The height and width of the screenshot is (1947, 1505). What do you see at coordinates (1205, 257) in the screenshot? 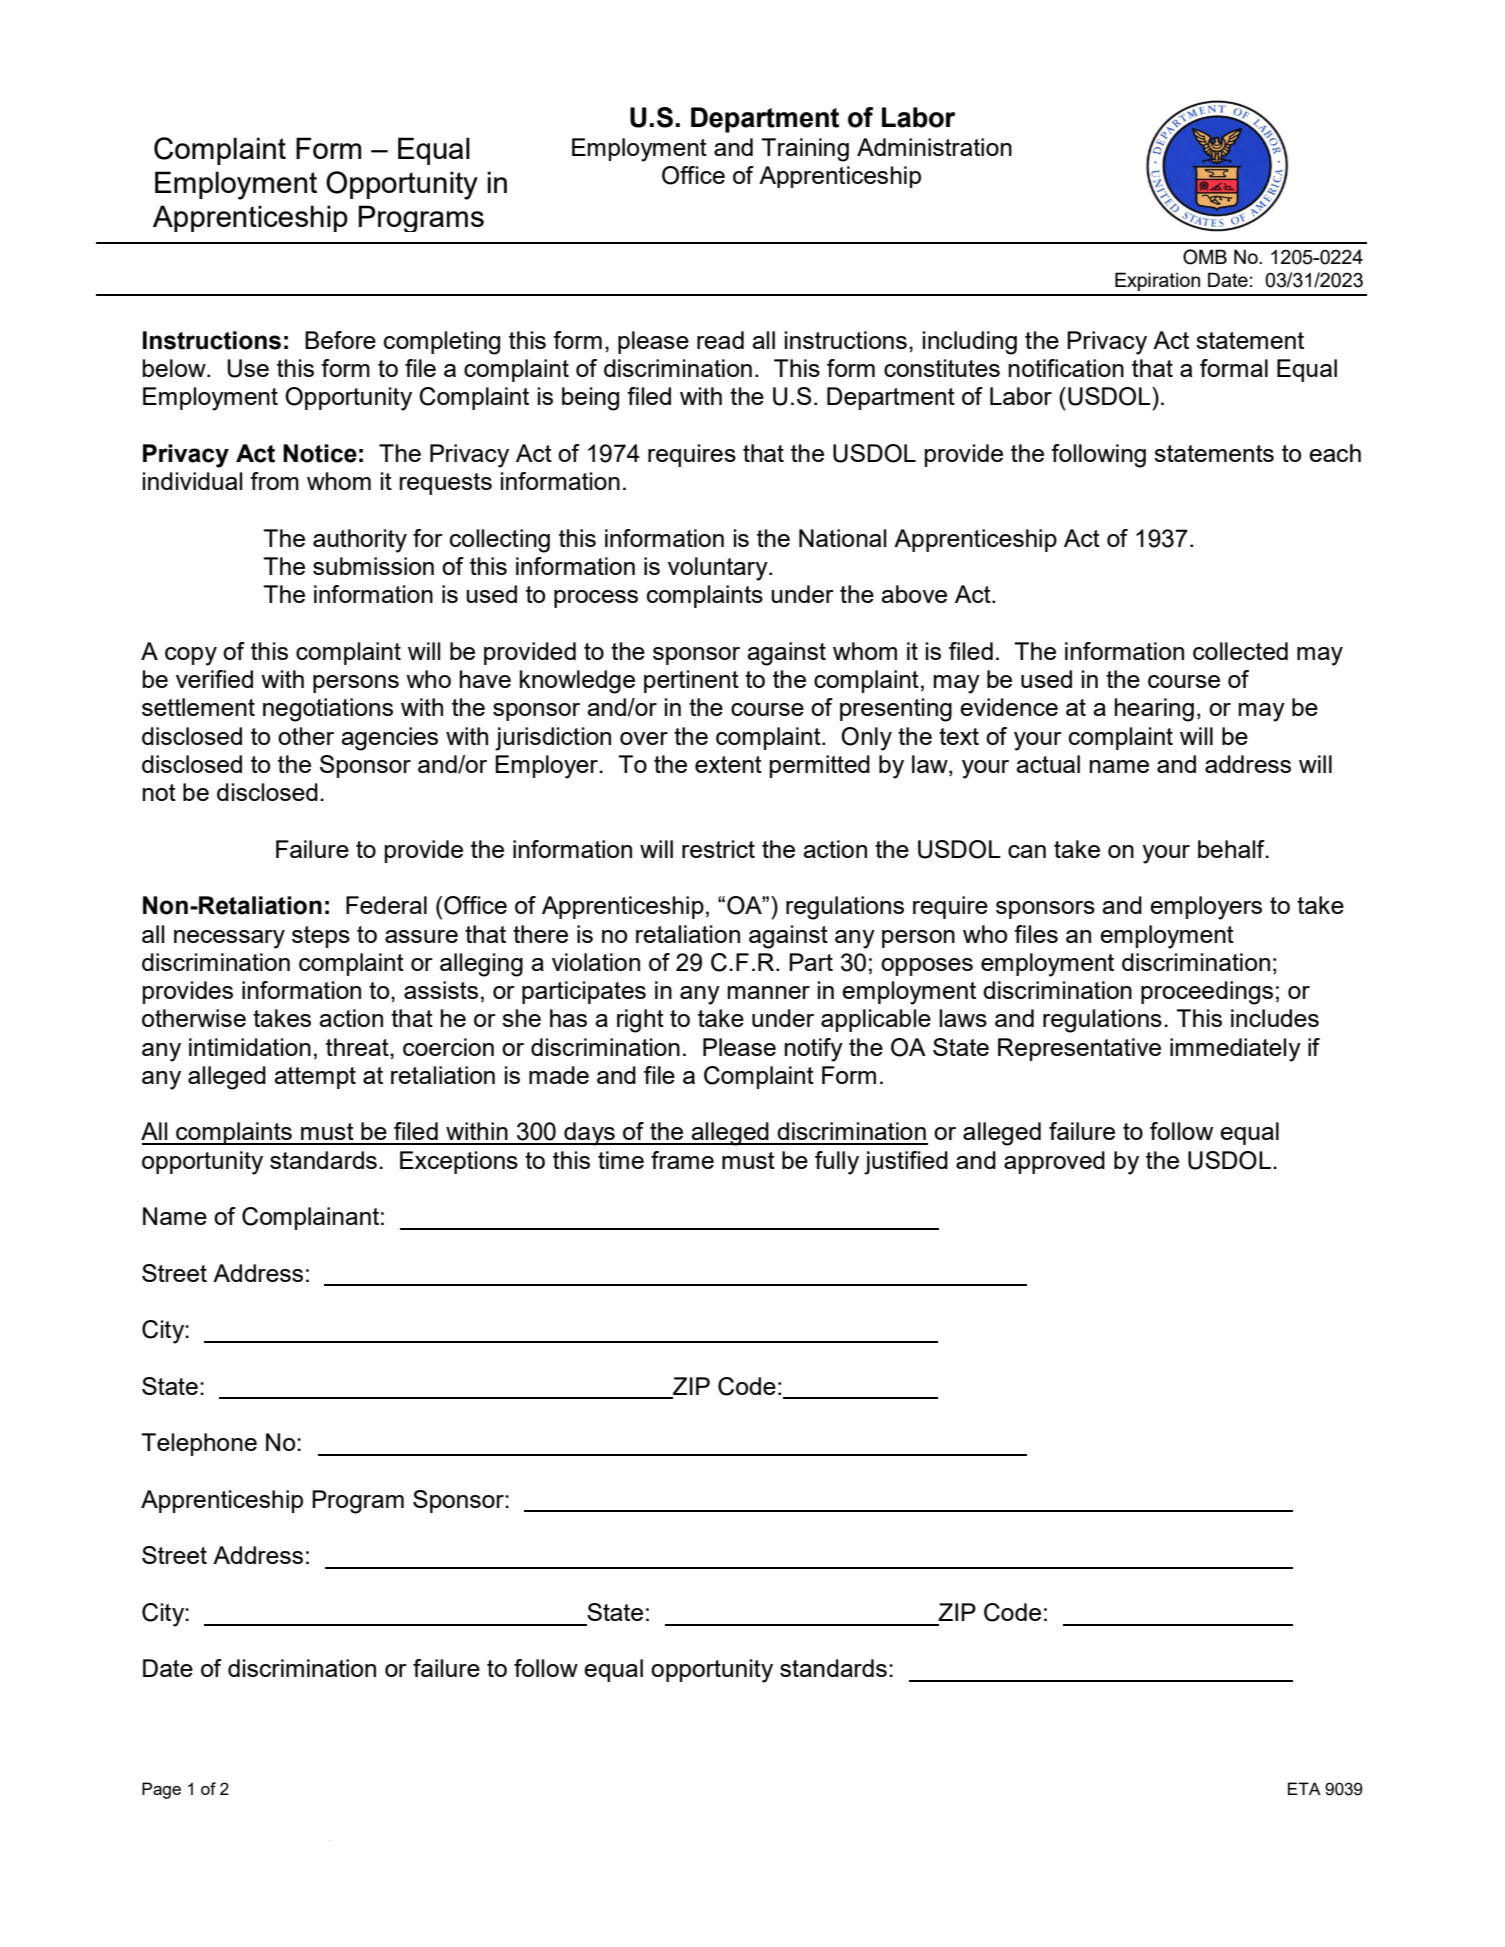
I see `OMB` at bounding box center [1205, 257].
